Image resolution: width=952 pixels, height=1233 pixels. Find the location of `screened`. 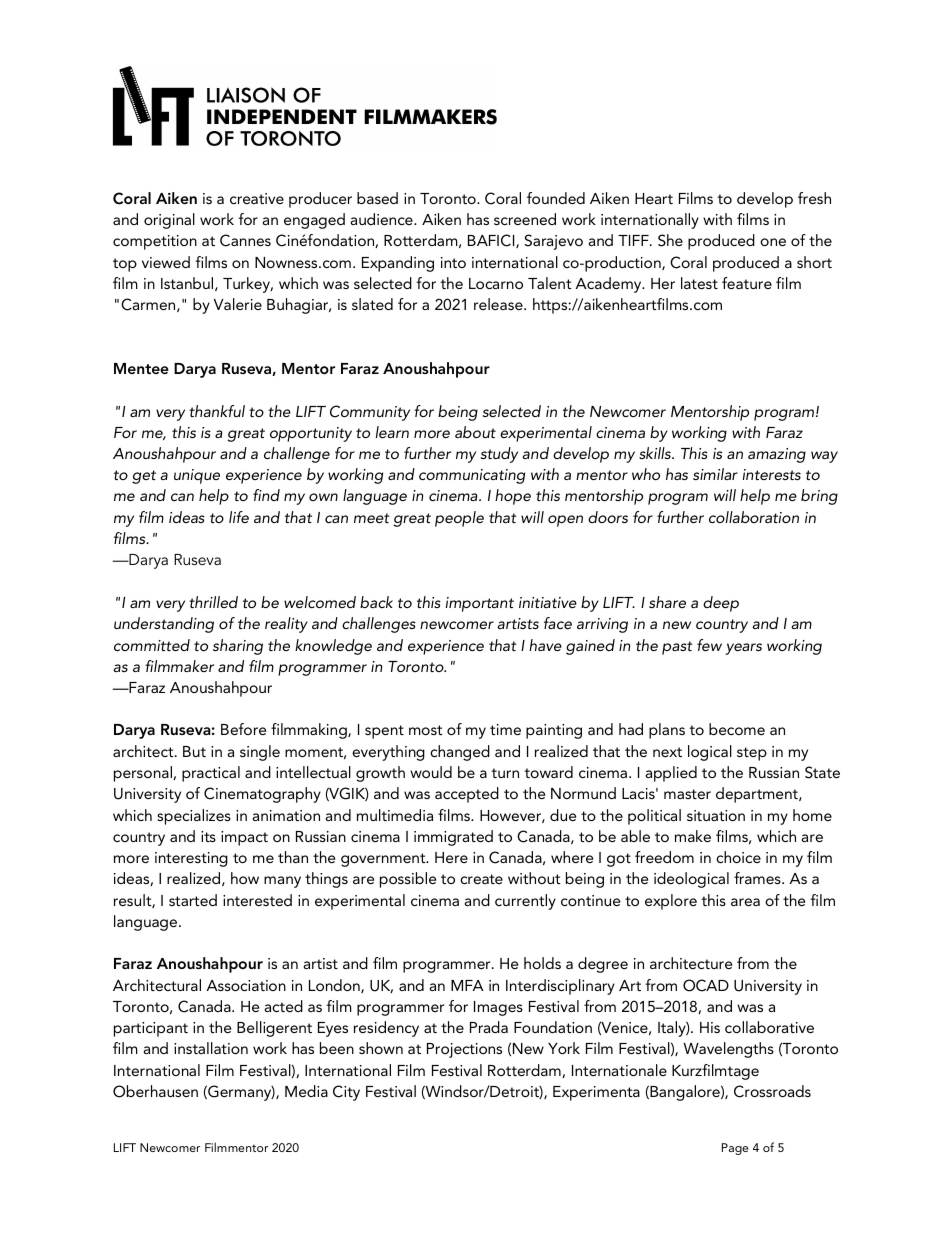

screened is located at coordinates (525, 219).
